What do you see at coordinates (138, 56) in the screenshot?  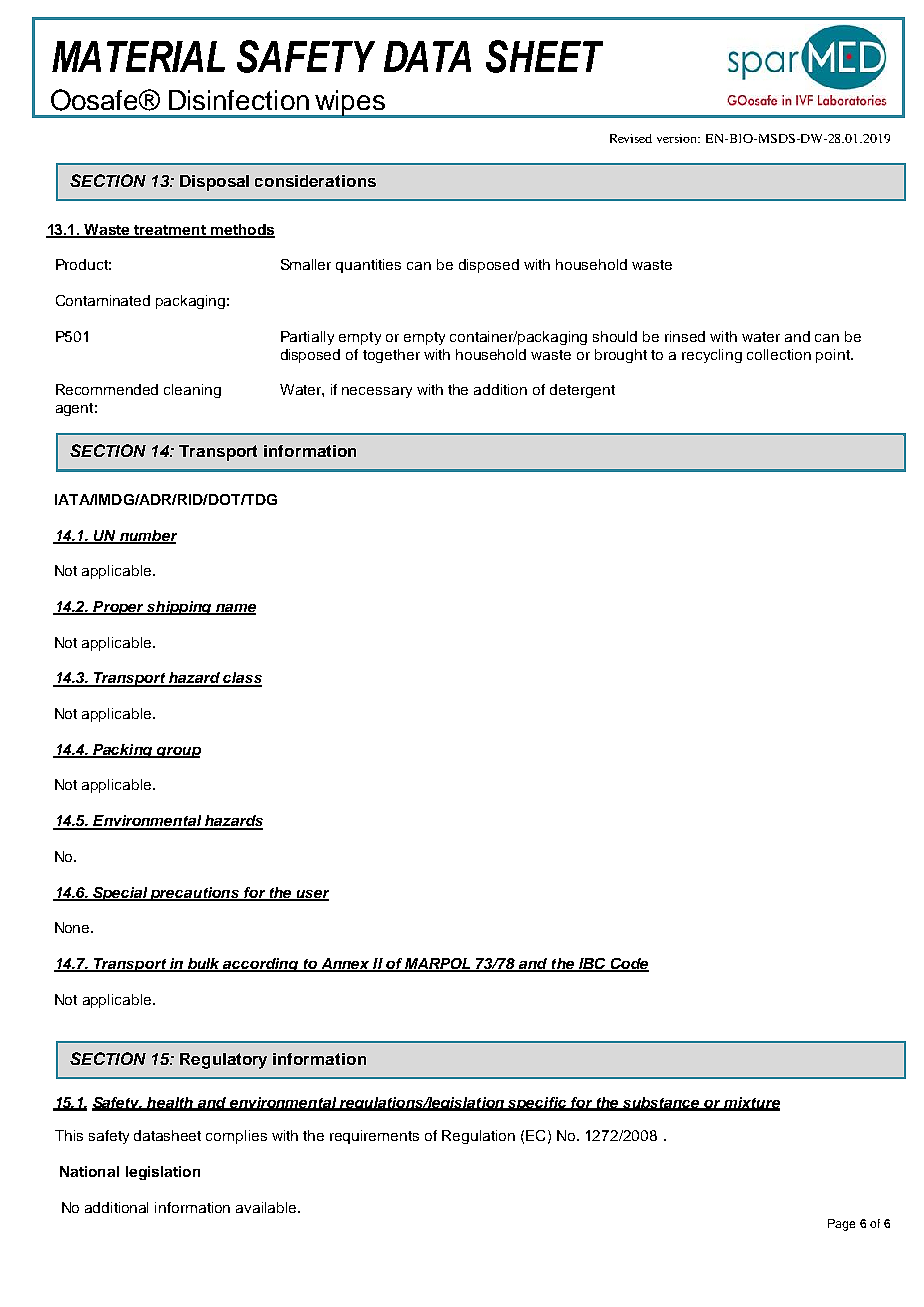 I see `MATERIAL` at bounding box center [138, 56].
